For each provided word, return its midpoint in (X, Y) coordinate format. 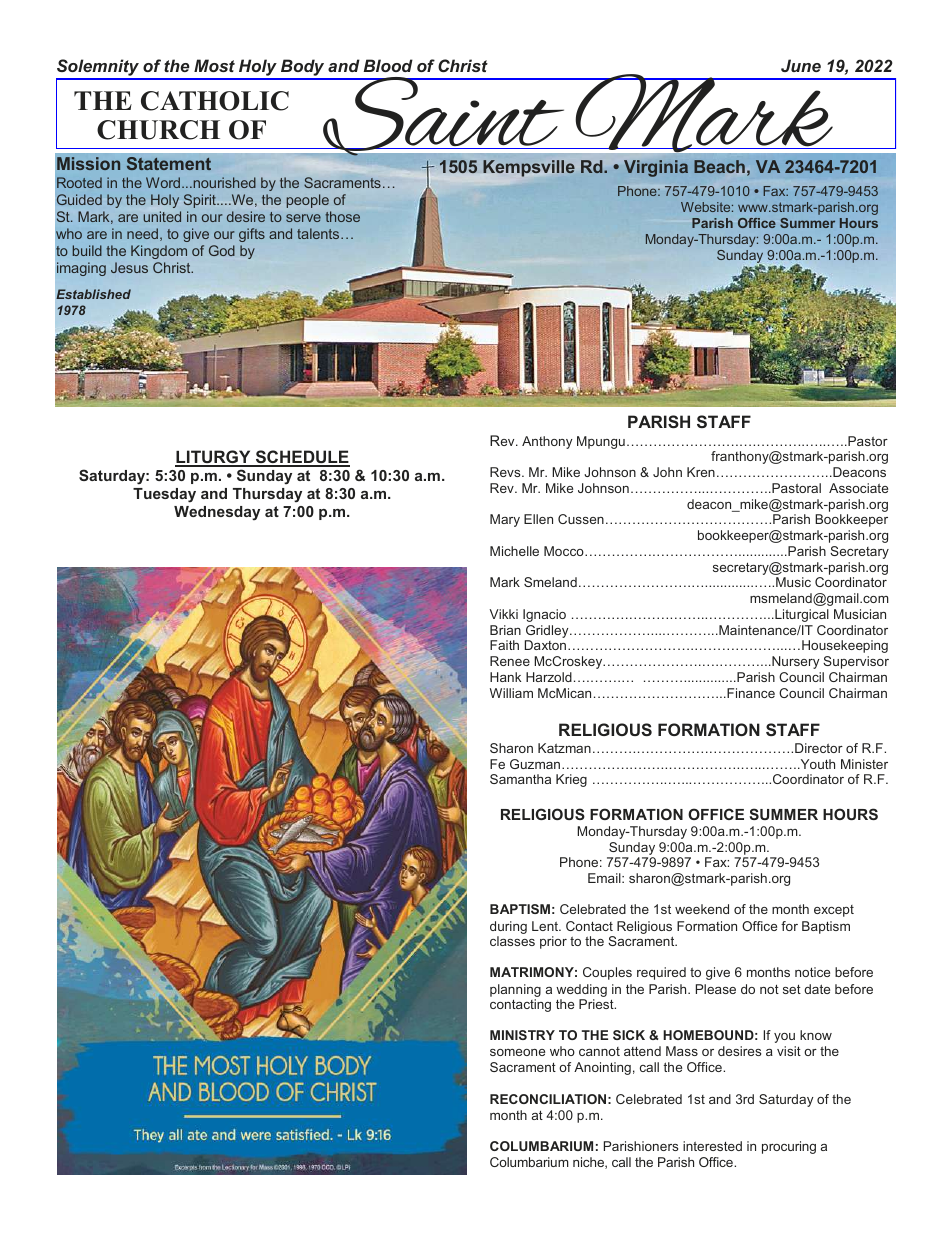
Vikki (503, 614)
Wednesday (217, 513)
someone (517, 1052)
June (801, 65)
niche (589, 1163)
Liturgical (801, 615)
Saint (444, 117)
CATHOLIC (215, 101)
